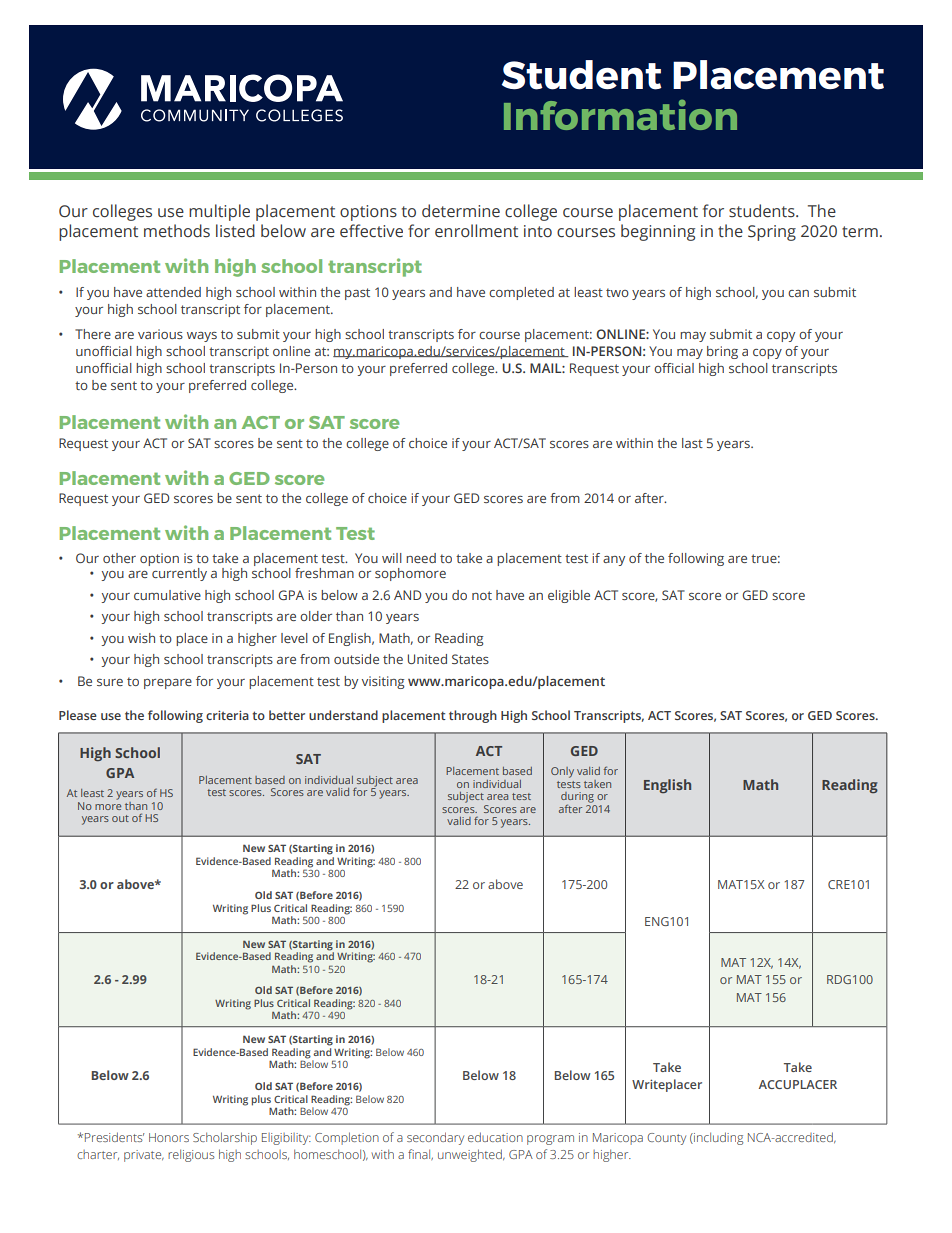  Describe the element at coordinates (692, 443) in the image. I see `last` at that location.
